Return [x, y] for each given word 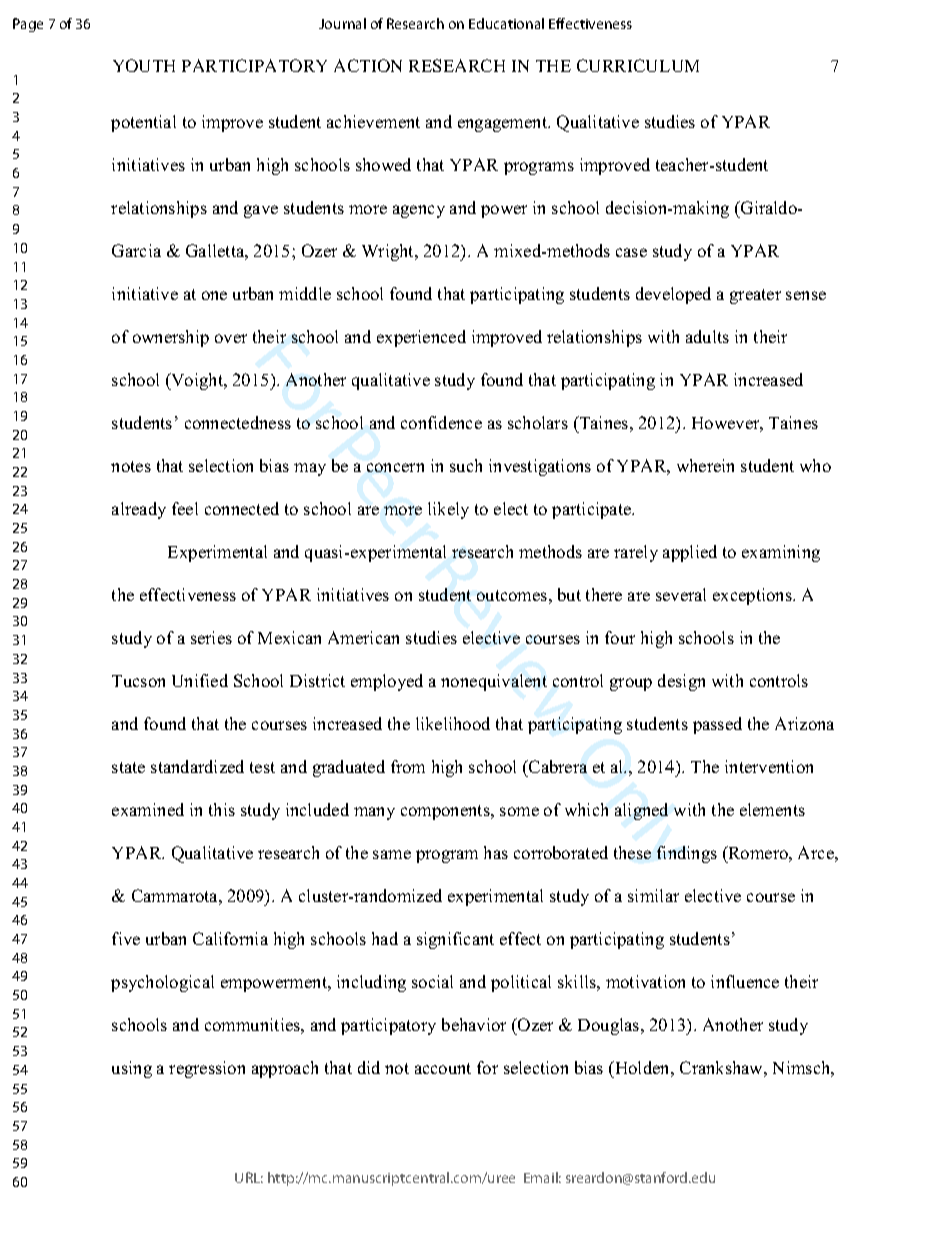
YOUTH [144, 65]
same [392, 854]
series [211, 637]
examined [148, 809]
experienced [421, 338]
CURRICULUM [638, 65]
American [363, 637]
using [132, 1069]
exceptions [753, 596]
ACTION [368, 65]
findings [687, 854]
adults [707, 336]
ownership [171, 338]
